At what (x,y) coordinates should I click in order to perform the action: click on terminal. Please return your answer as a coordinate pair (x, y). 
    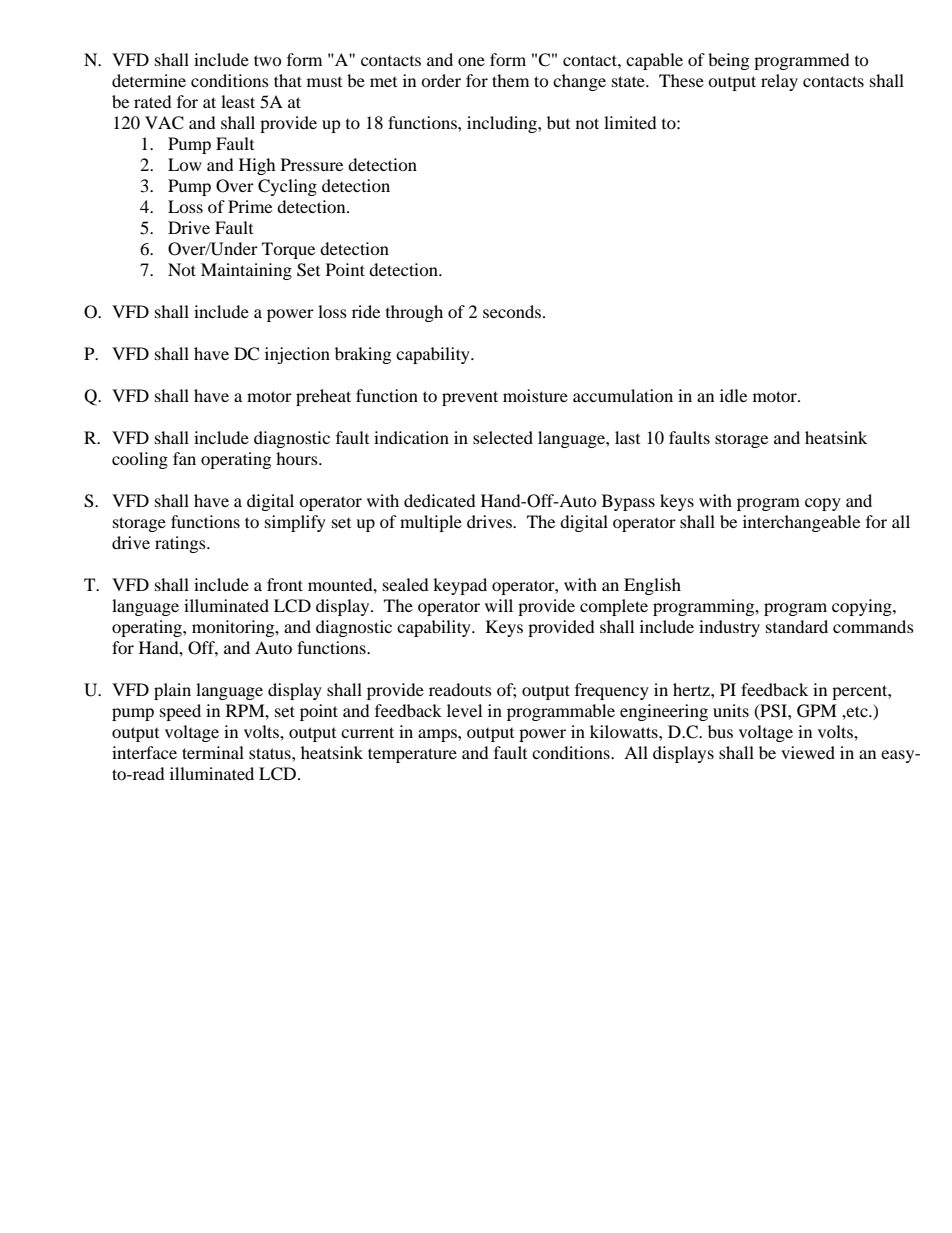
    Looking at the image, I should click on (213, 752).
